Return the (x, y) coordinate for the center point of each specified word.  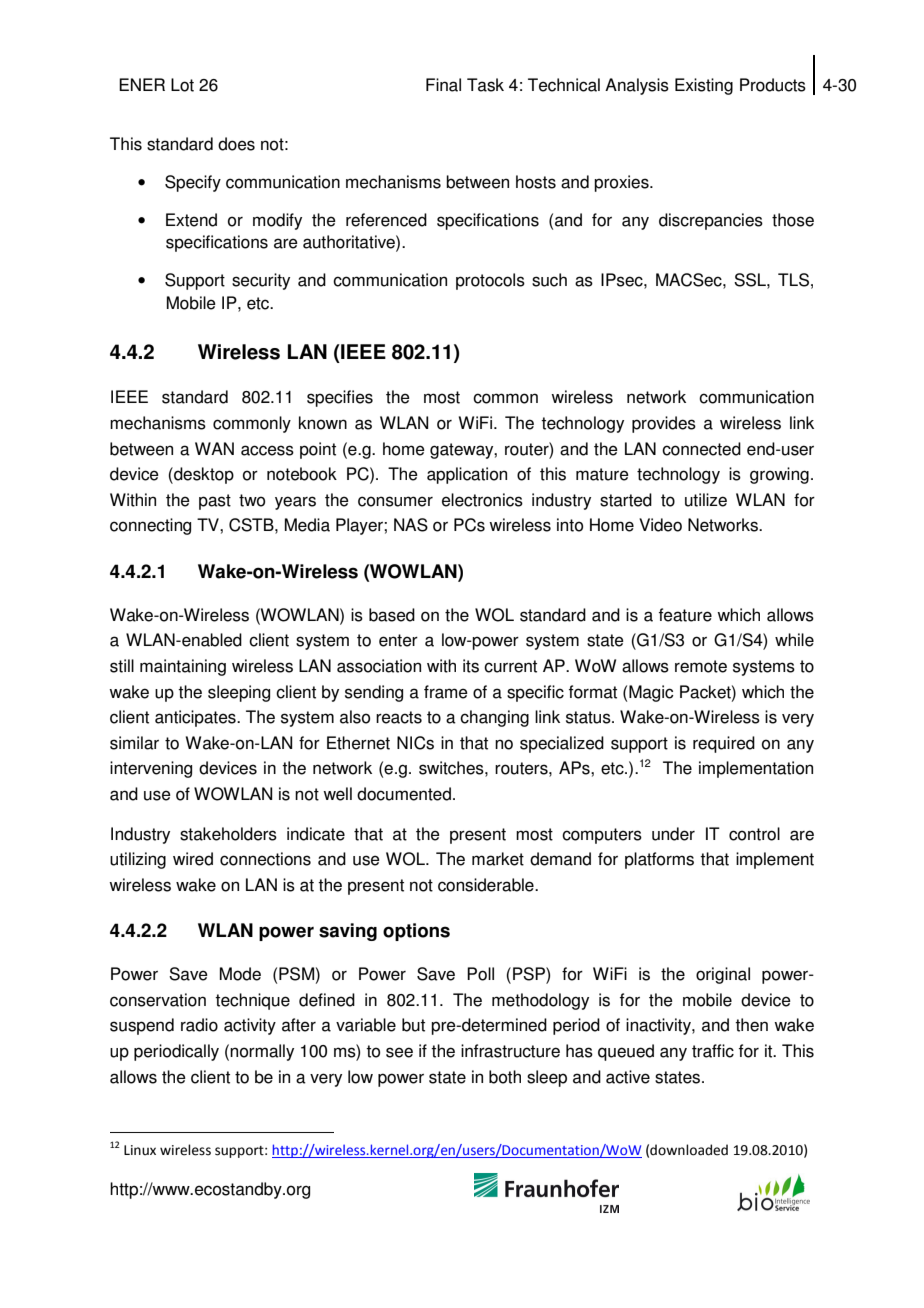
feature (685, 615)
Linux (140, 1150)
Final (443, 85)
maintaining (183, 667)
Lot (182, 85)
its (471, 666)
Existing (704, 86)
